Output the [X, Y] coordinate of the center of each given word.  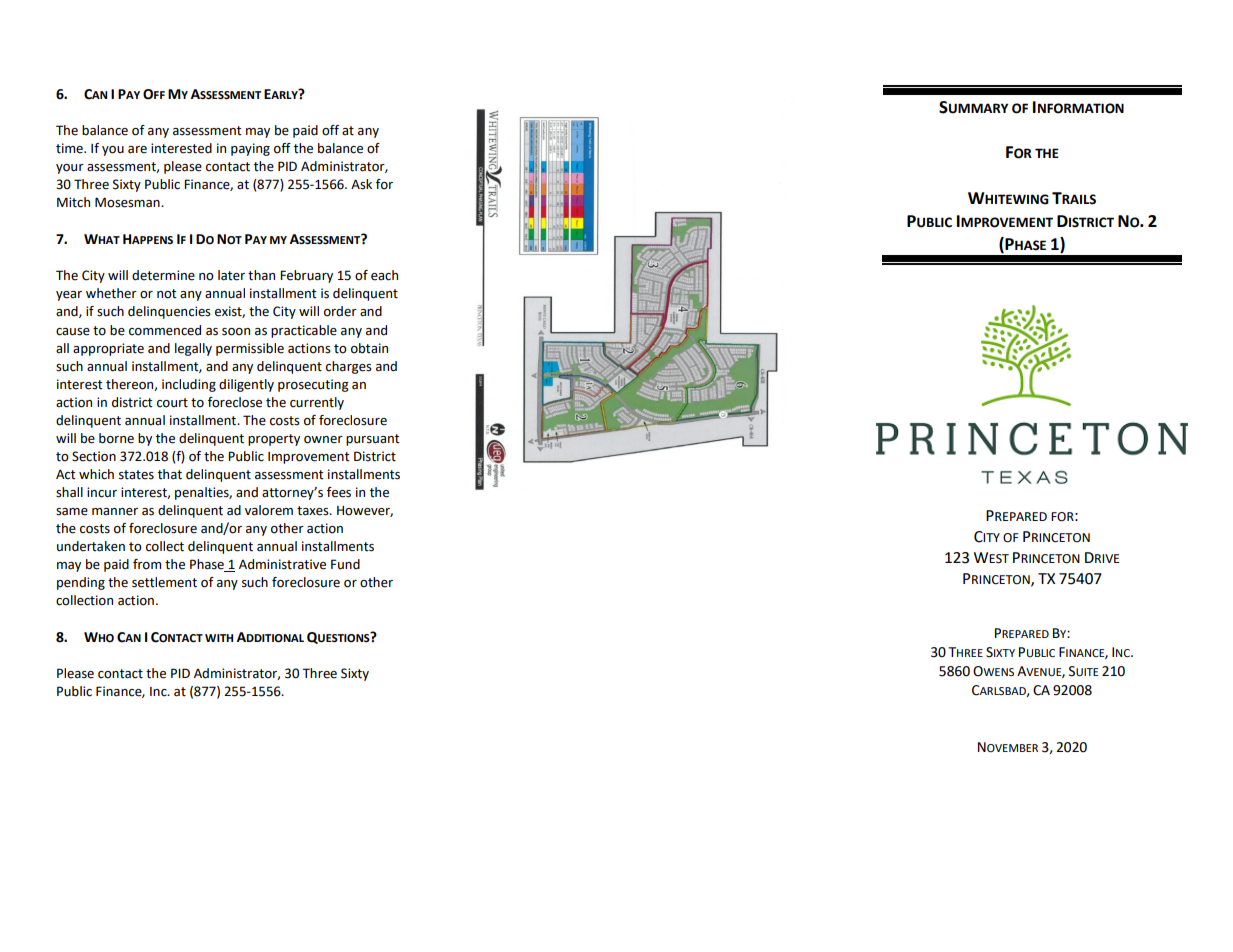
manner [115, 512]
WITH [219, 638]
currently [317, 403]
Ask [361, 184]
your [70, 169]
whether [111, 293]
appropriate [108, 349]
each [384, 275]
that [170, 474]
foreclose [235, 402]
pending [81, 583]
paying [250, 149]
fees [339, 492]
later [231, 275]
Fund [345, 564]
